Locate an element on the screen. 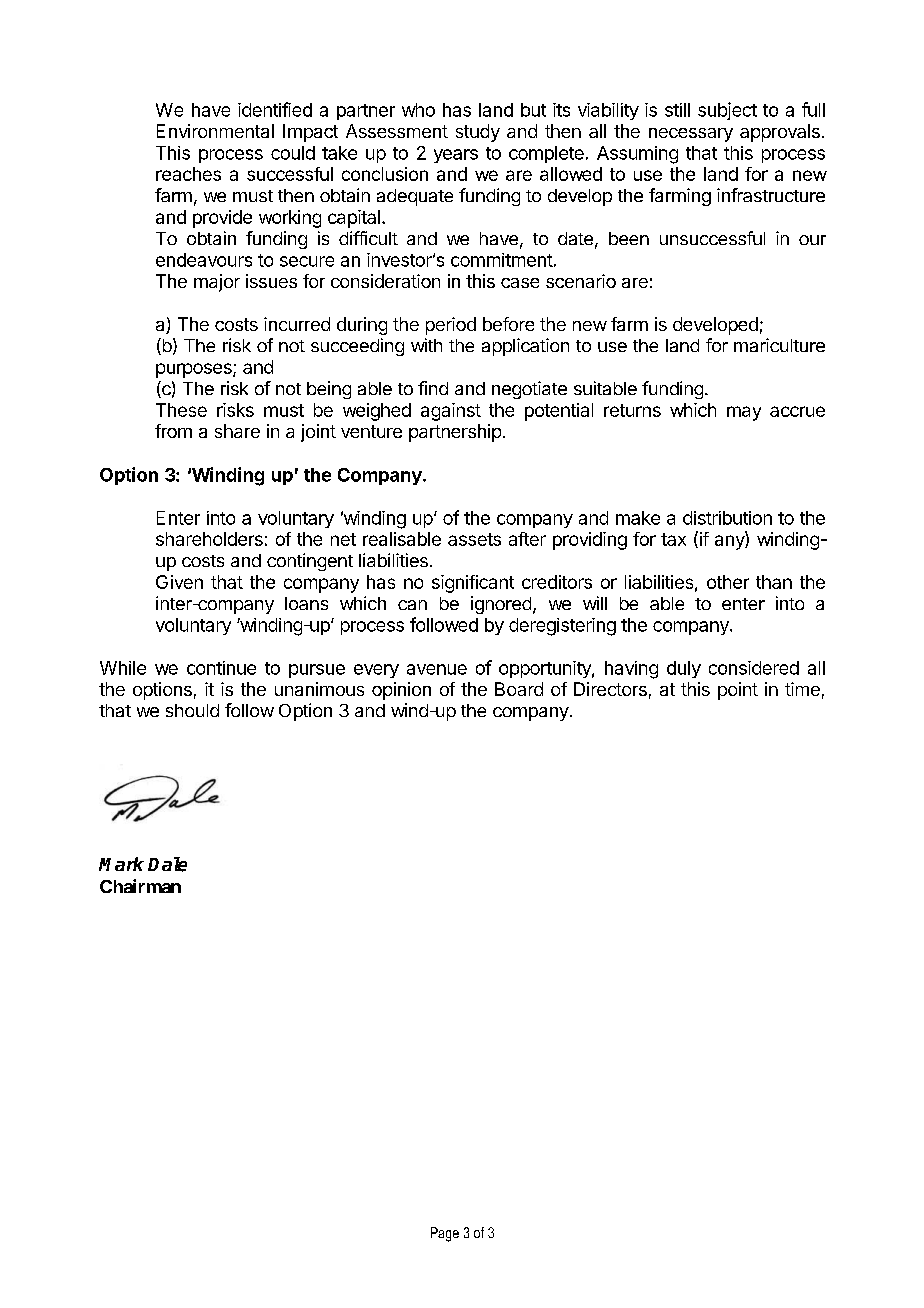  Board is located at coordinates (519, 689).
